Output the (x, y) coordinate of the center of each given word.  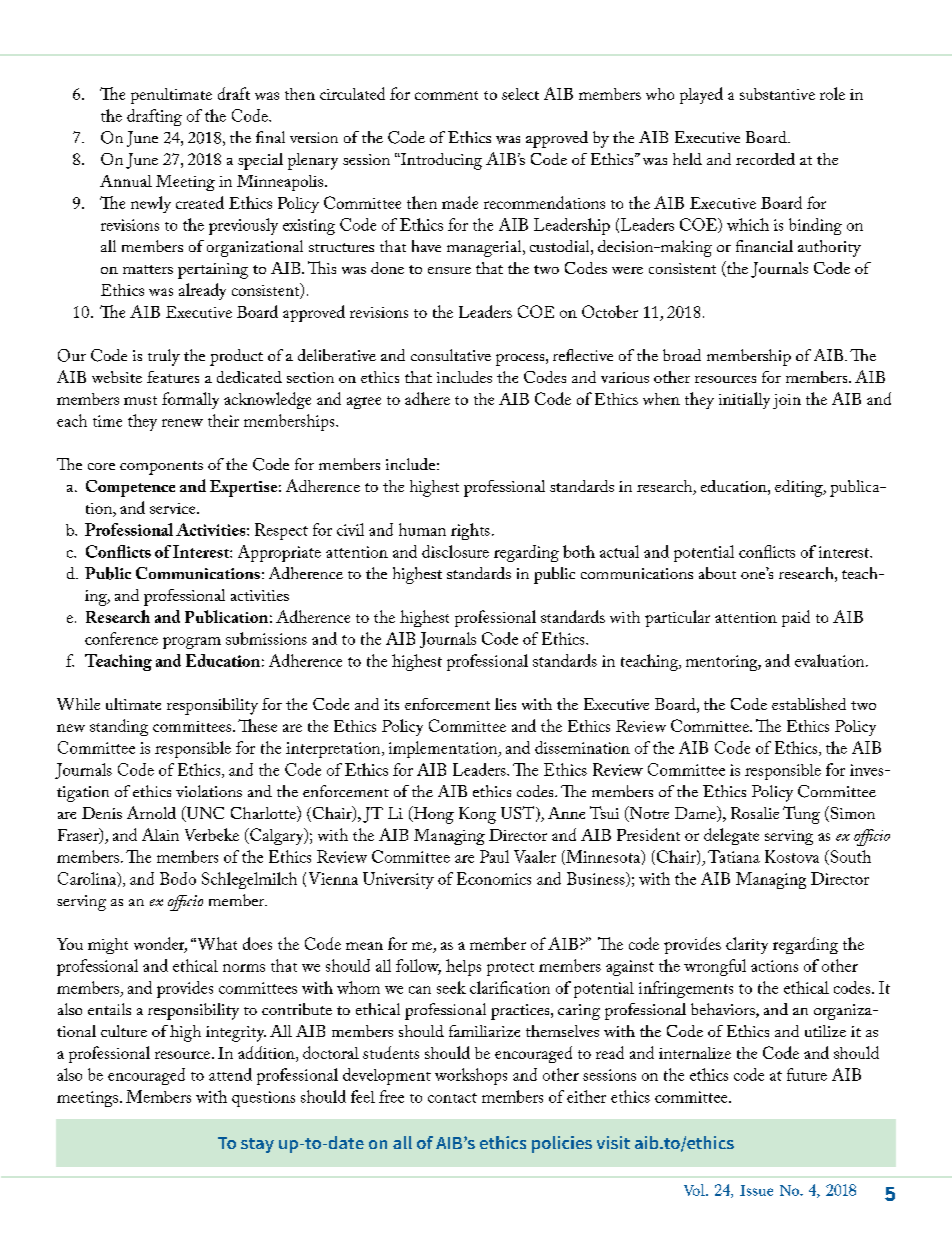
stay (257, 1145)
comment (446, 95)
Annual (126, 181)
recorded (765, 159)
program (192, 643)
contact (452, 1098)
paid (796, 618)
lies (505, 704)
